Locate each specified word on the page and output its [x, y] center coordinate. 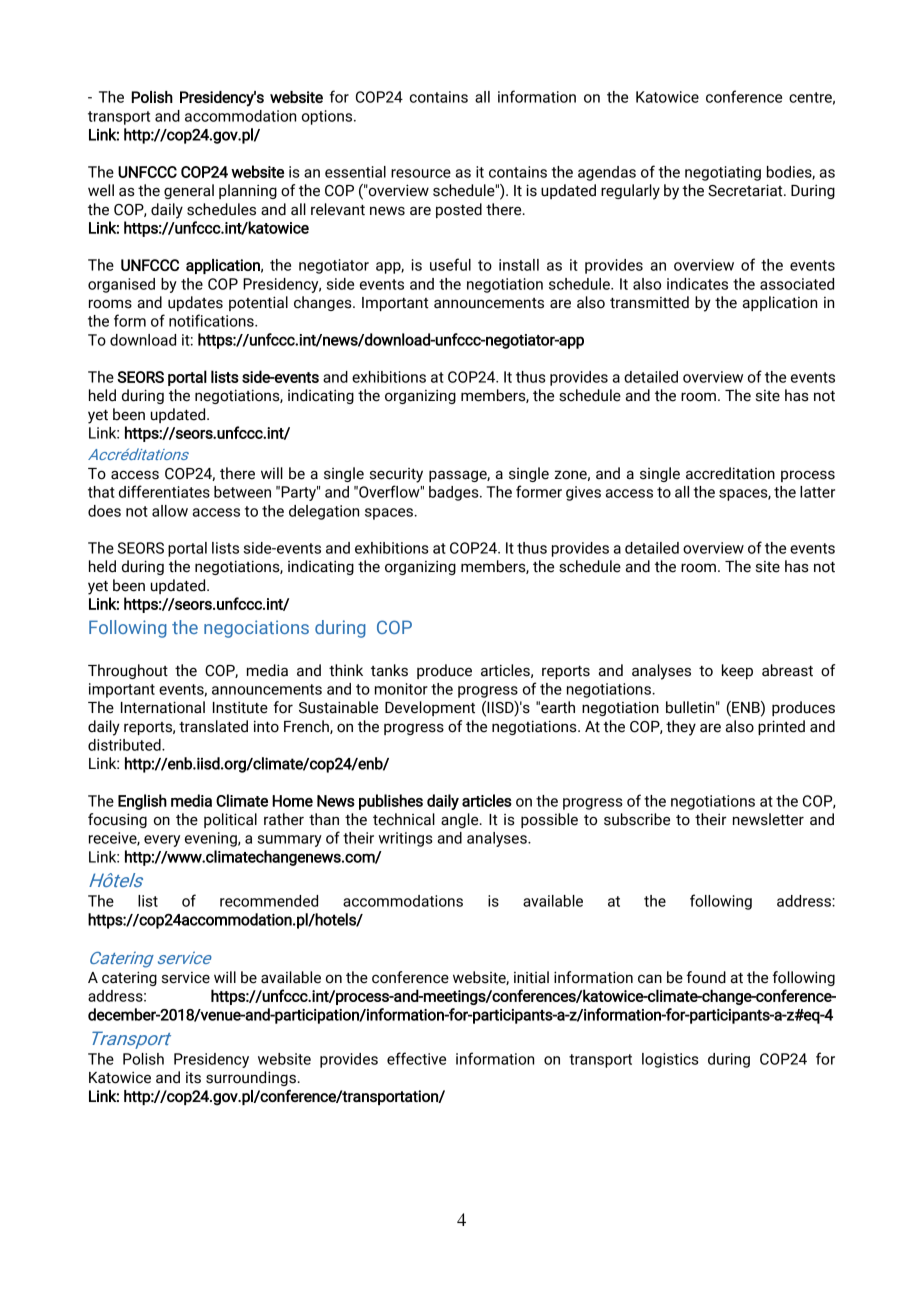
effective [416, 1058]
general [189, 191]
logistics [670, 1060]
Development [430, 708]
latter [817, 492]
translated [213, 726]
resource [421, 173]
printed [781, 727]
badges [455, 493]
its [193, 1078]
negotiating [723, 173]
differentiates [164, 491]
